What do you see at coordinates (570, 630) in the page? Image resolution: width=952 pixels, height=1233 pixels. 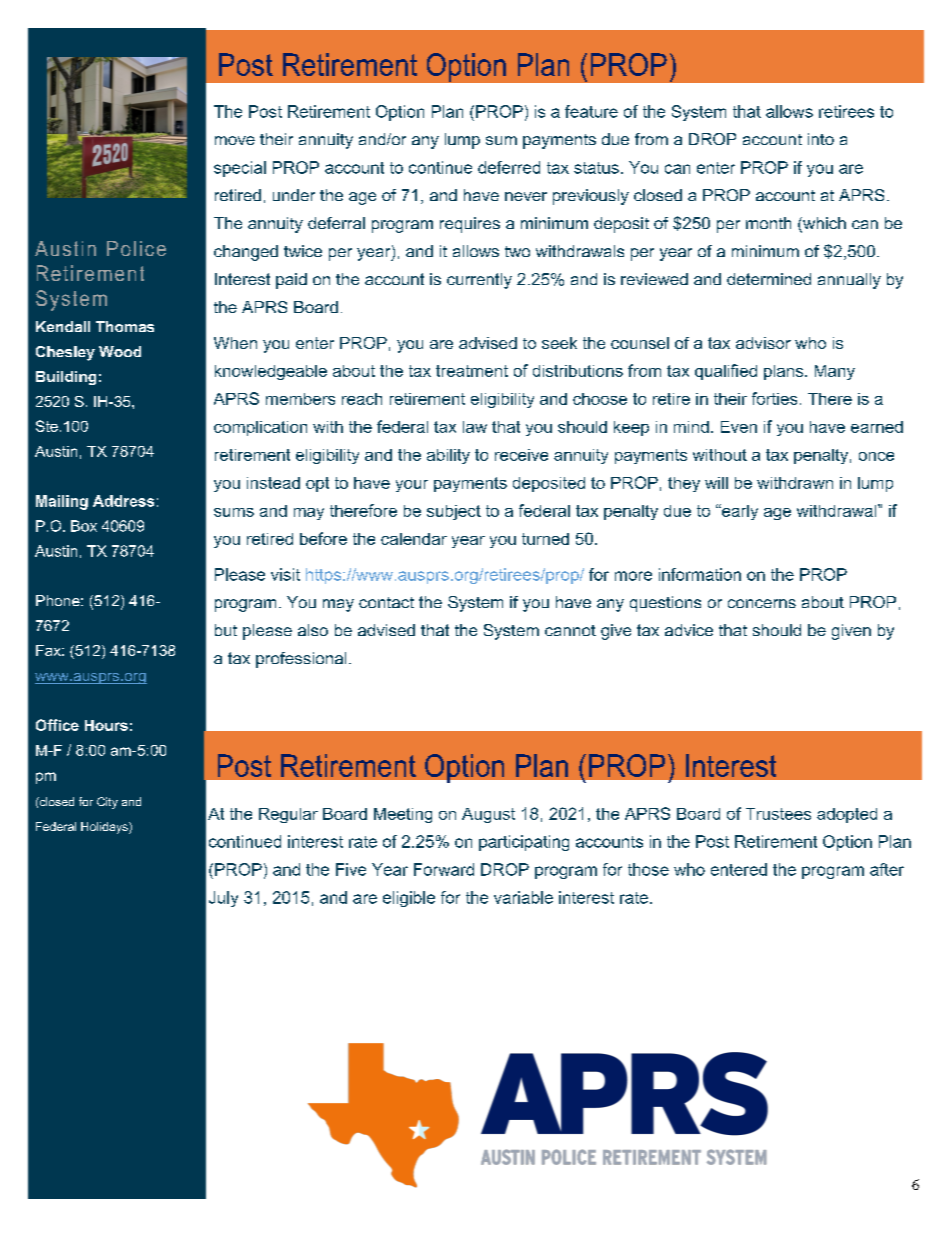 I see `cannot` at bounding box center [570, 630].
